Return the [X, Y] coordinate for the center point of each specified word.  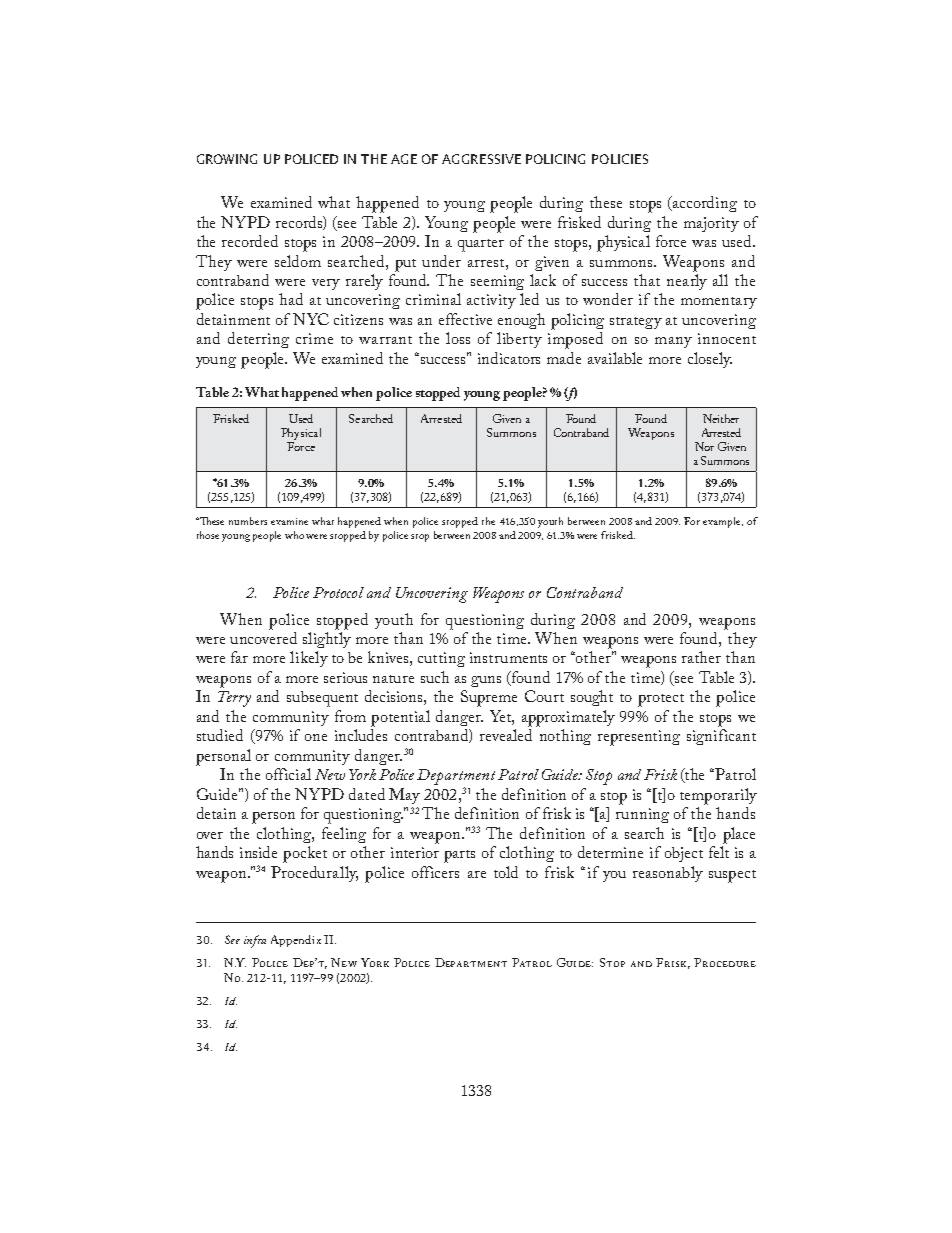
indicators [509, 358]
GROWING [227, 159]
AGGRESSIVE [481, 159]
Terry [234, 699]
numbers [248, 521]
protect [661, 700]
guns [486, 681]
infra [255, 941]
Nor [704, 446]
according [704, 204]
